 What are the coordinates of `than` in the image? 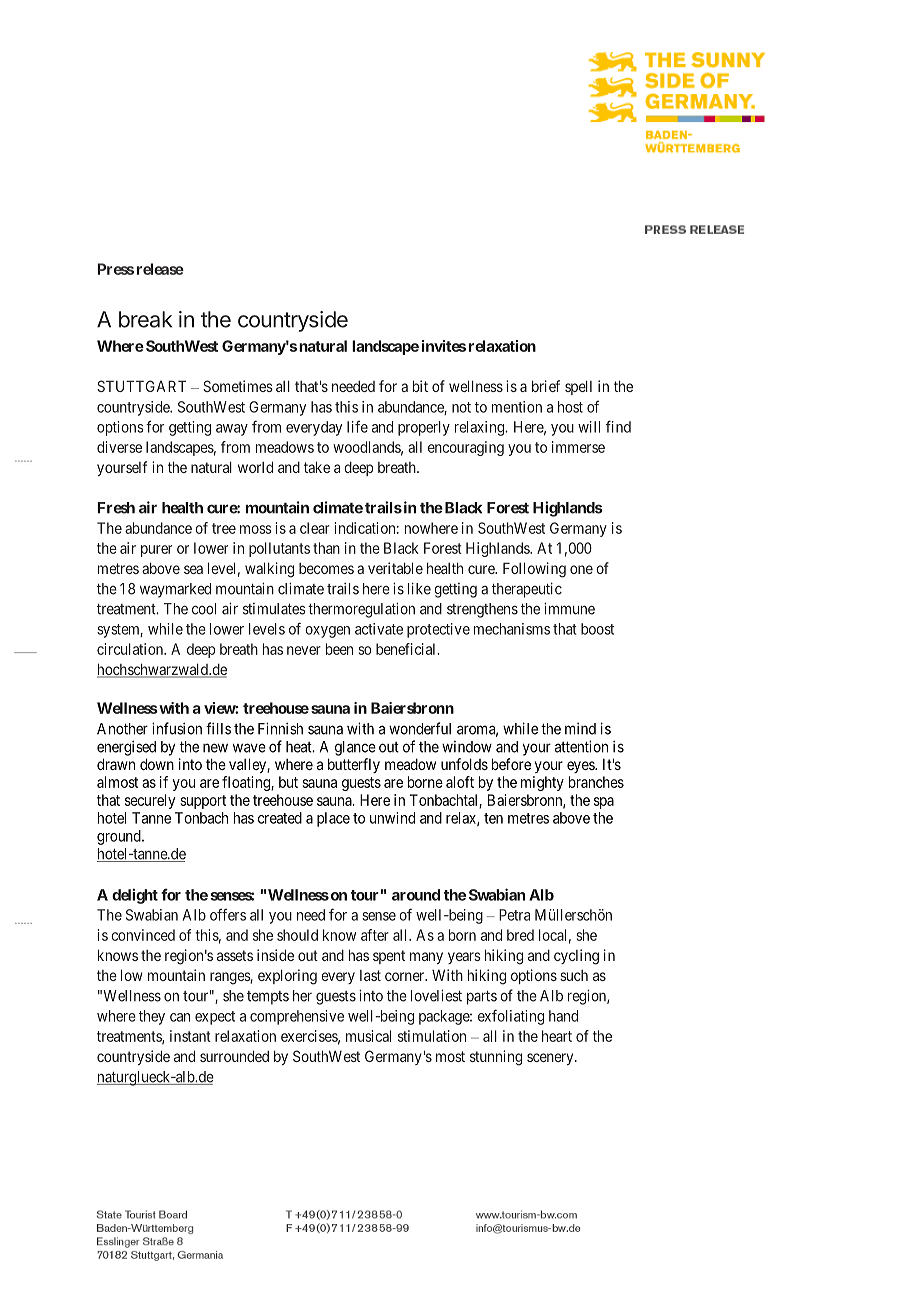 It's located at (326, 548).
